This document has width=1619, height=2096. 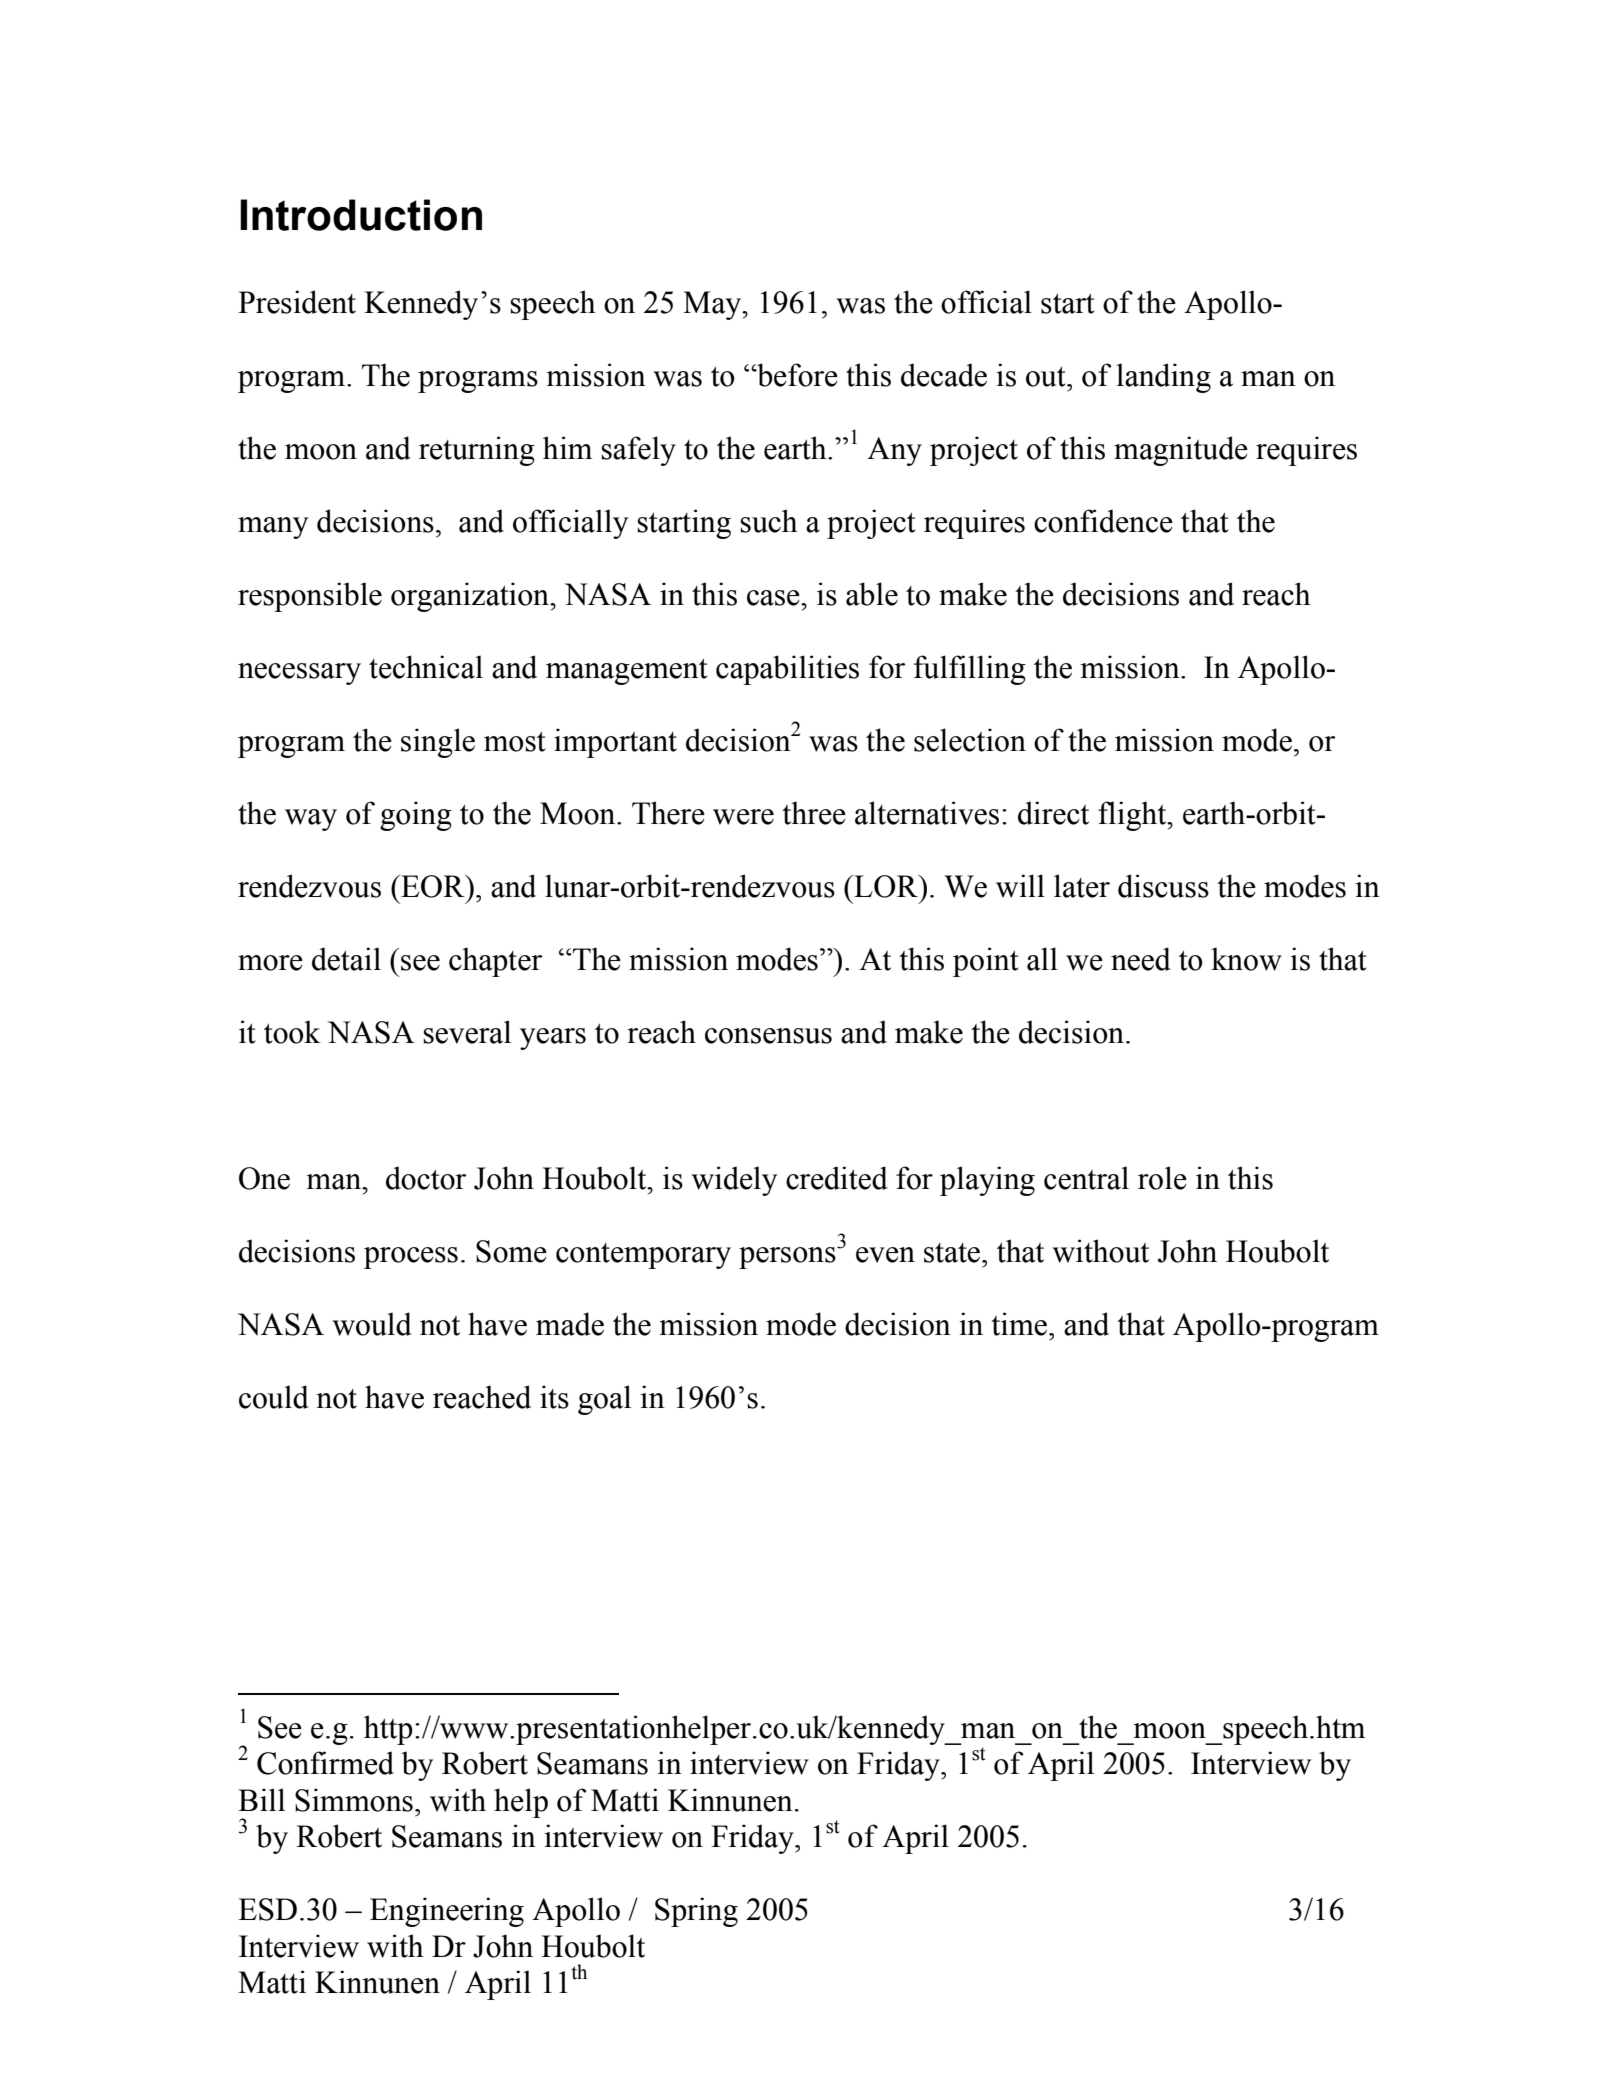 What do you see at coordinates (796, 375) in the document?
I see `before` at bounding box center [796, 375].
